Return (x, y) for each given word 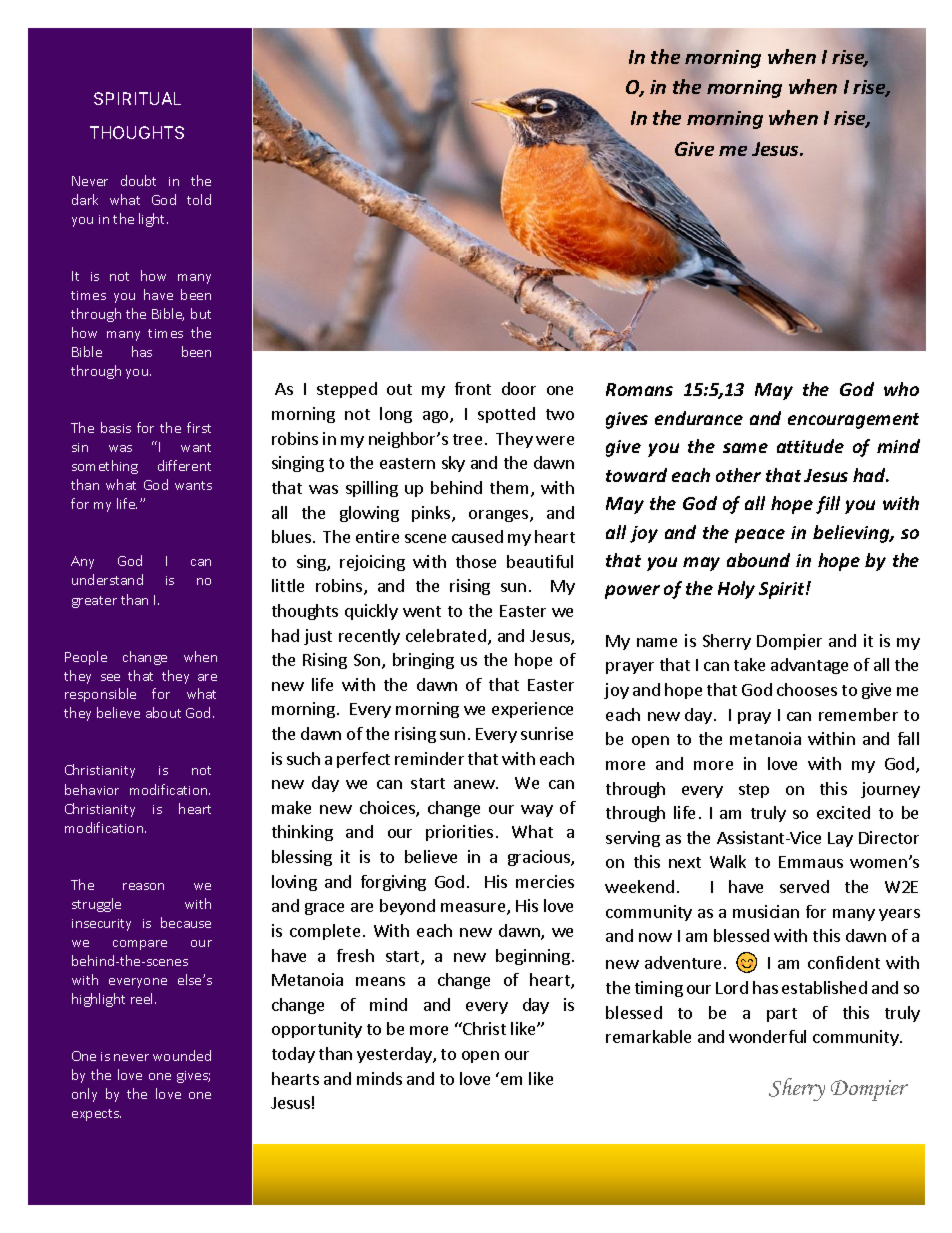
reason (143, 886)
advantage (809, 666)
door (519, 388)
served (804, 886)
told (199, 199)
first (199, 427)
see (110, 677)
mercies (545, 881)
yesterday (395, 1055)
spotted (506, 415)
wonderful (767, 1036)
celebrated (446, 635)
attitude (810, 446)
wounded (182, 1055)
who (901, 389)
